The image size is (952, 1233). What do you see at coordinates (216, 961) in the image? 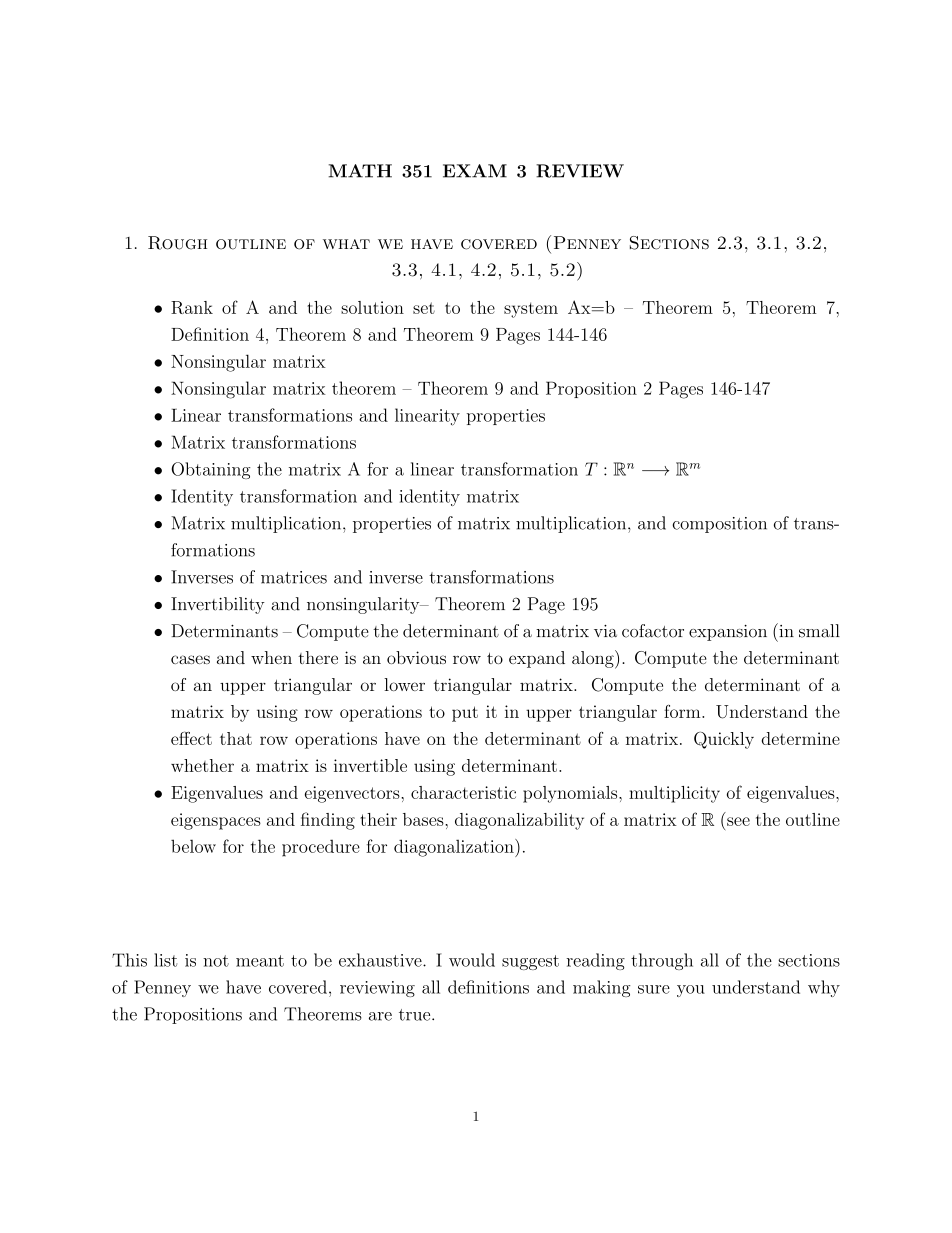
I see `not` at bounding box center [216, 961].
